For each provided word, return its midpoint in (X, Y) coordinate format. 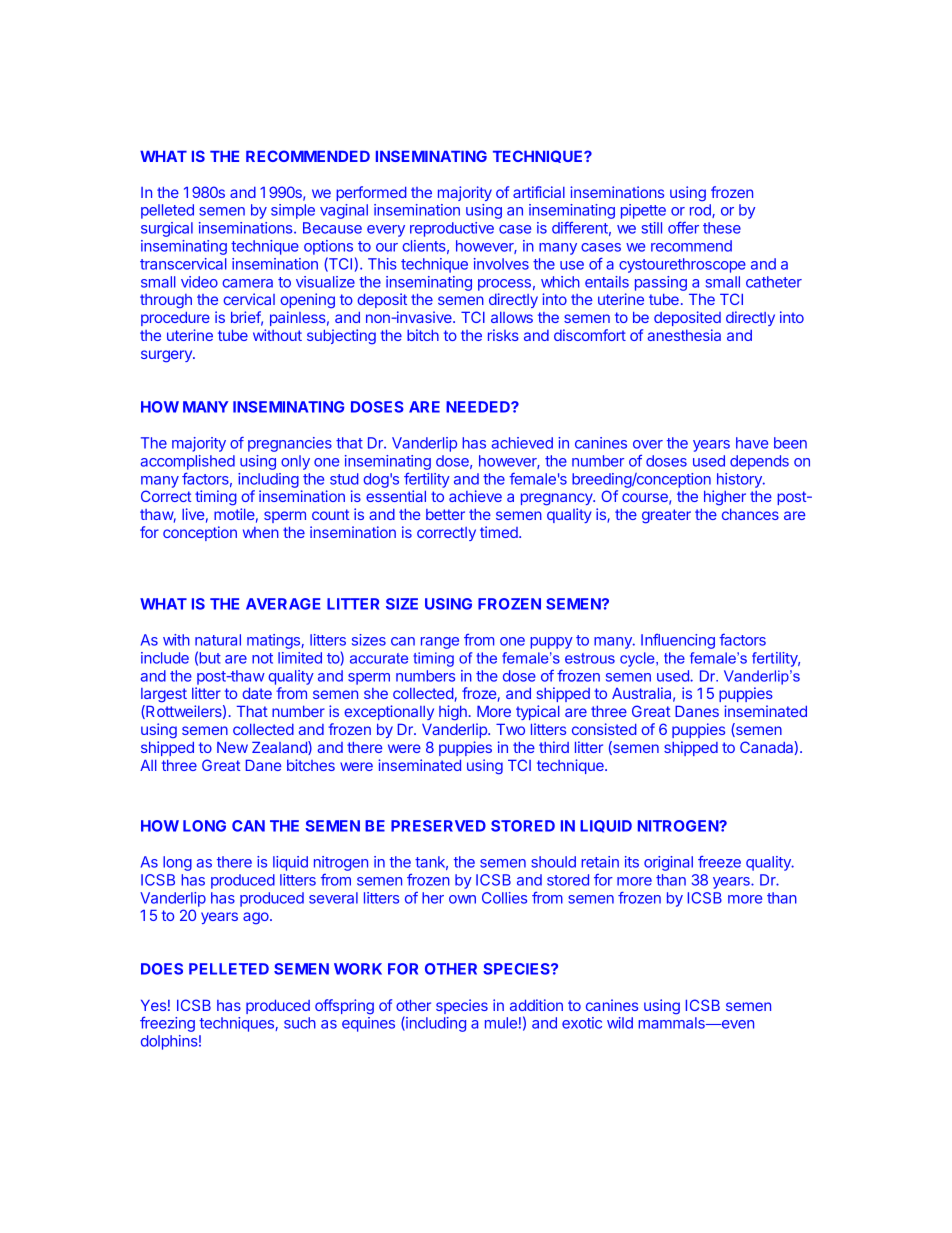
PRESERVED (438, 826)
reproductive (452, 229)
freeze (719, 862)
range (440, 643)
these (722, 228)
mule (501, 1023)
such (300, 1023)
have (752, 443)
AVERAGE (283, 604)
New (232, 747)
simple (293, 211)
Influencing (678, 641)
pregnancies (290, 444)
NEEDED (479, 407)
